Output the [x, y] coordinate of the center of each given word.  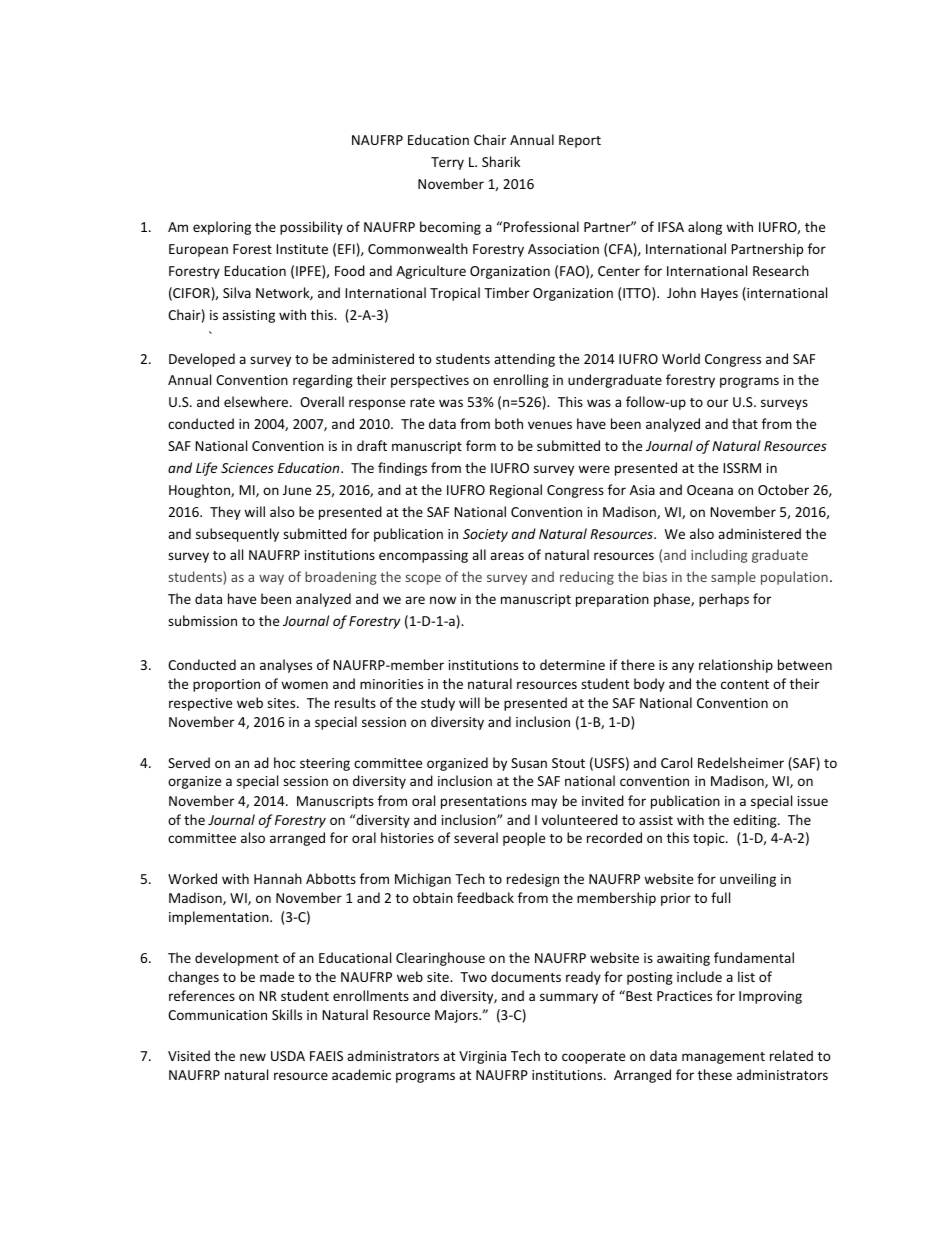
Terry [447, 163]
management [723, 1058]
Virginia [482, 1057]
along [705, 228]
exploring [222, 228]
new [253, 1057]
